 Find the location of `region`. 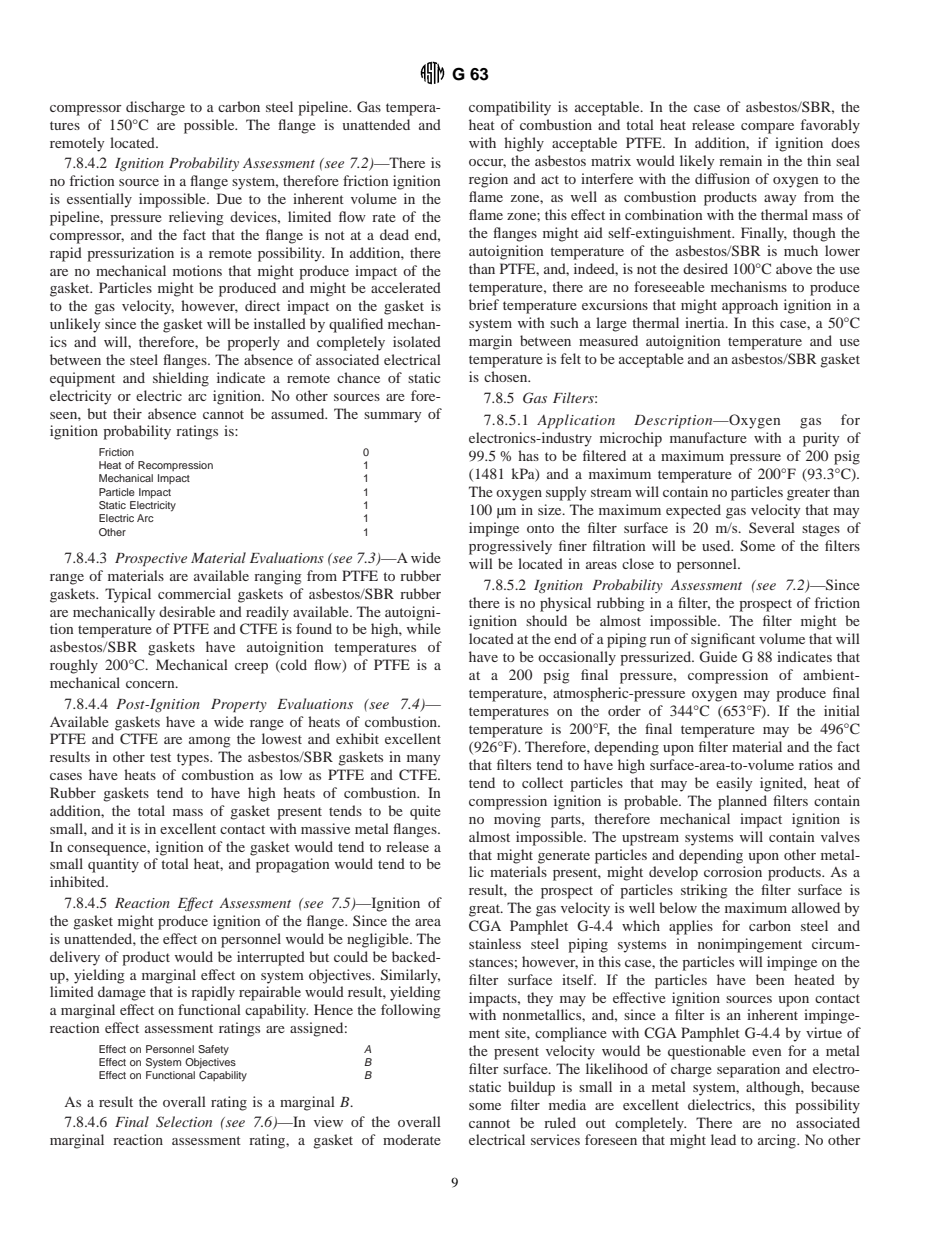

region is located at coordinates (488, 180).
